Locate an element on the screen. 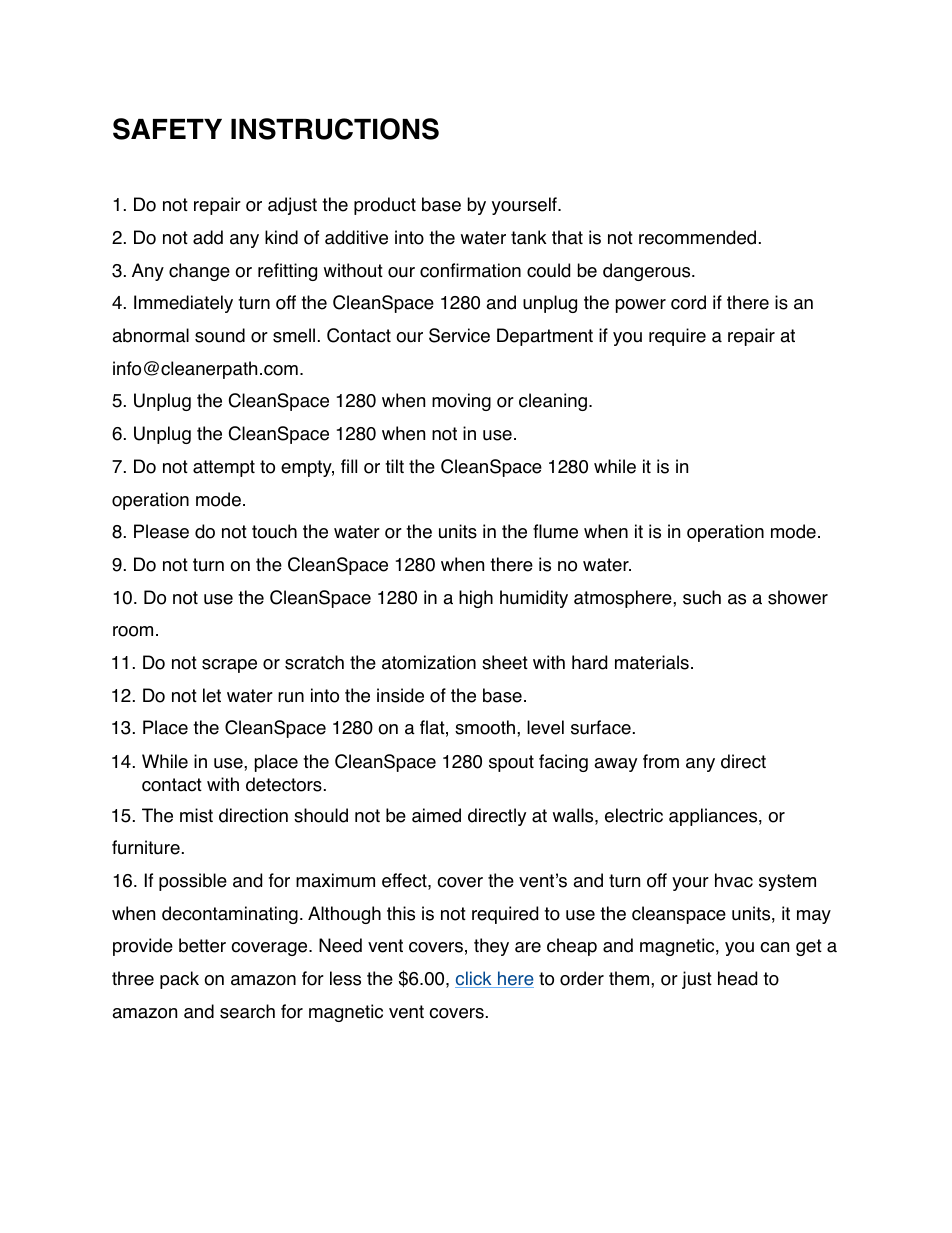  pack is located at coordinates (179, 980).
